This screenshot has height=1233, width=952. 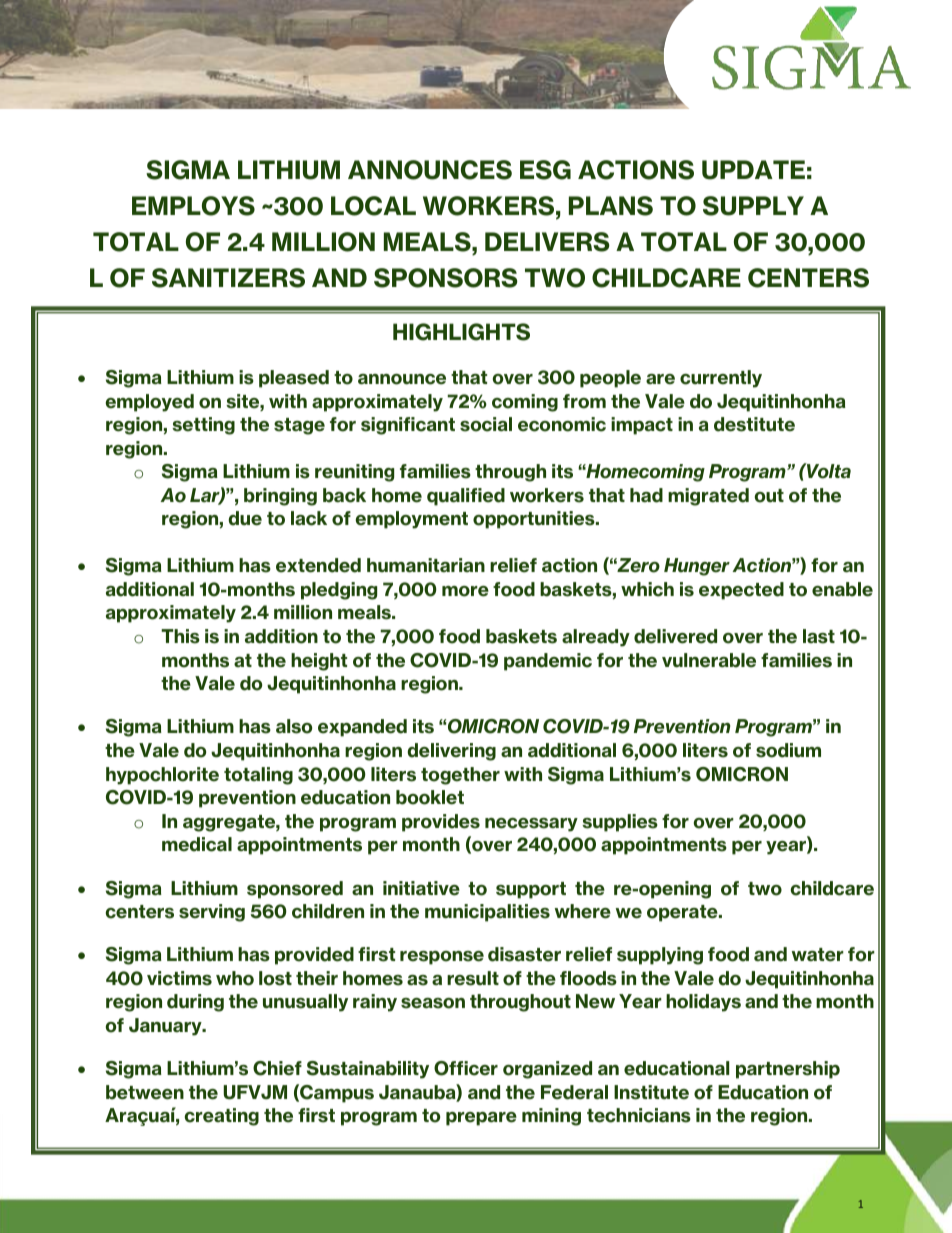 What do you see at coordinates (545, 170) in the screenshot?
I see `ESG` at bounding box center [545, 170].
